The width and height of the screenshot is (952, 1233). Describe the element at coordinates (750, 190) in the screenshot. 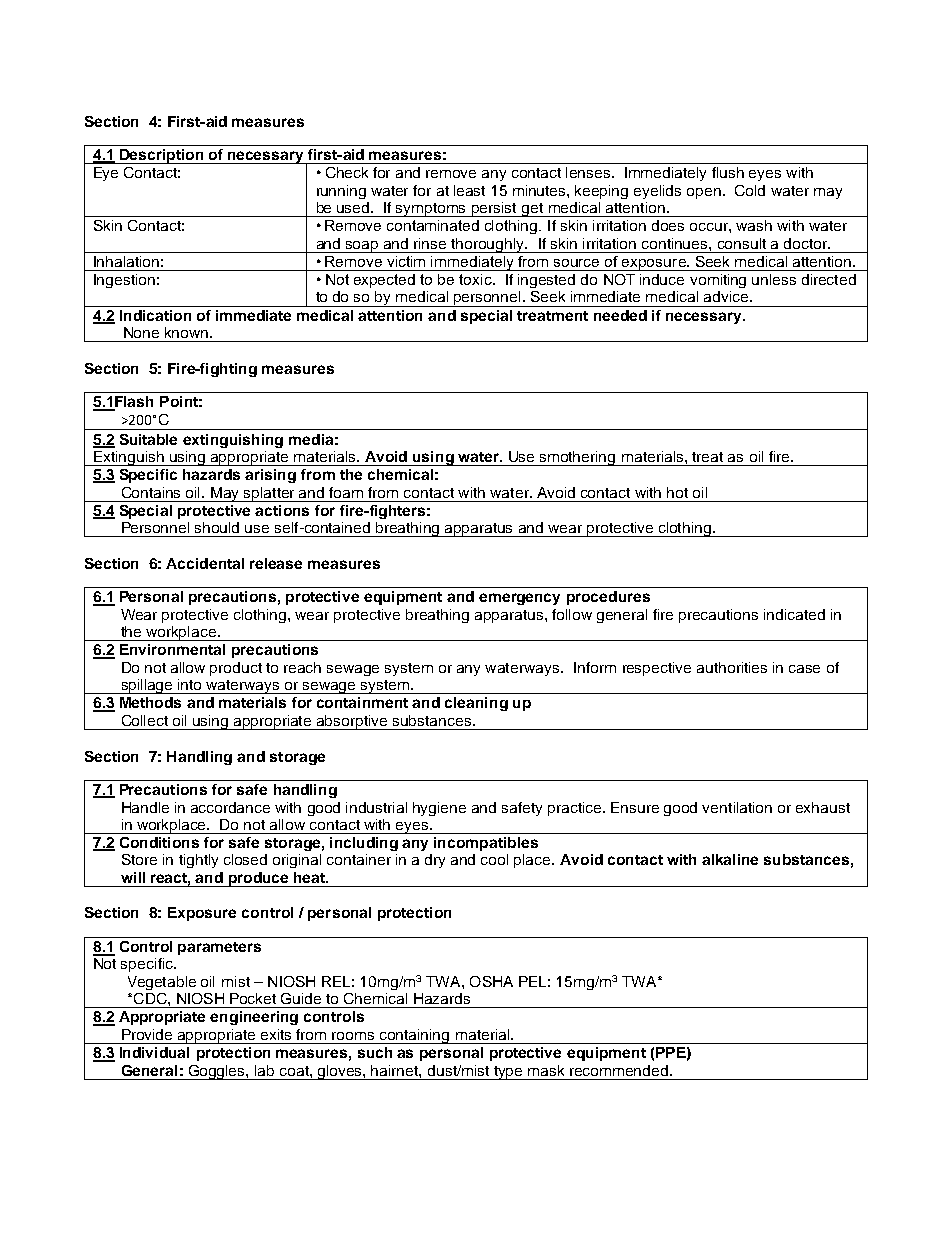

I see `Cold` at that location.
